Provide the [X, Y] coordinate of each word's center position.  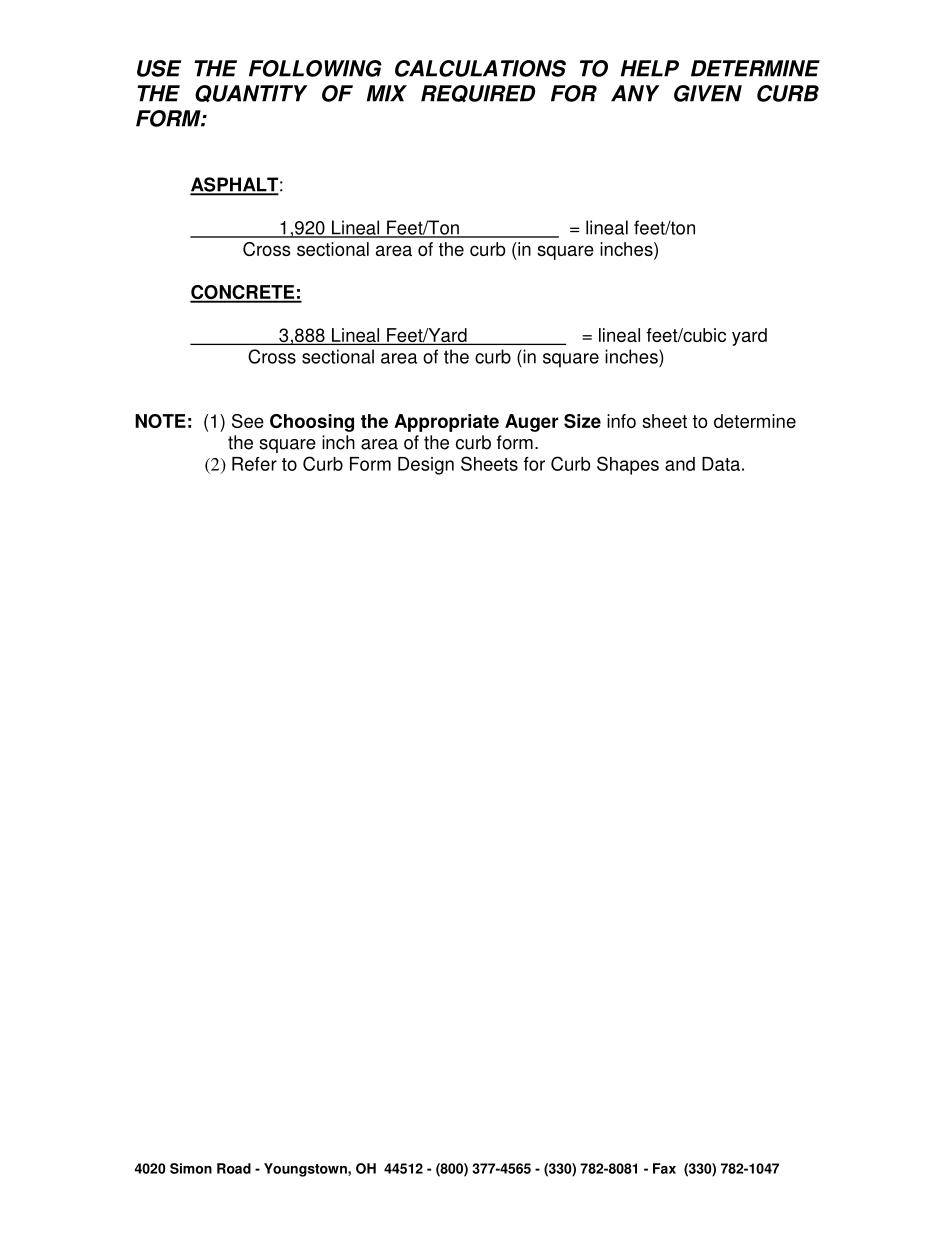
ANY [635, 93]
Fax [664, 1168]
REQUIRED [478, 93]
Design [426, 466]
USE [159, 68]
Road [234, 1168]
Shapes [628, 465]
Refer [254, 464]
